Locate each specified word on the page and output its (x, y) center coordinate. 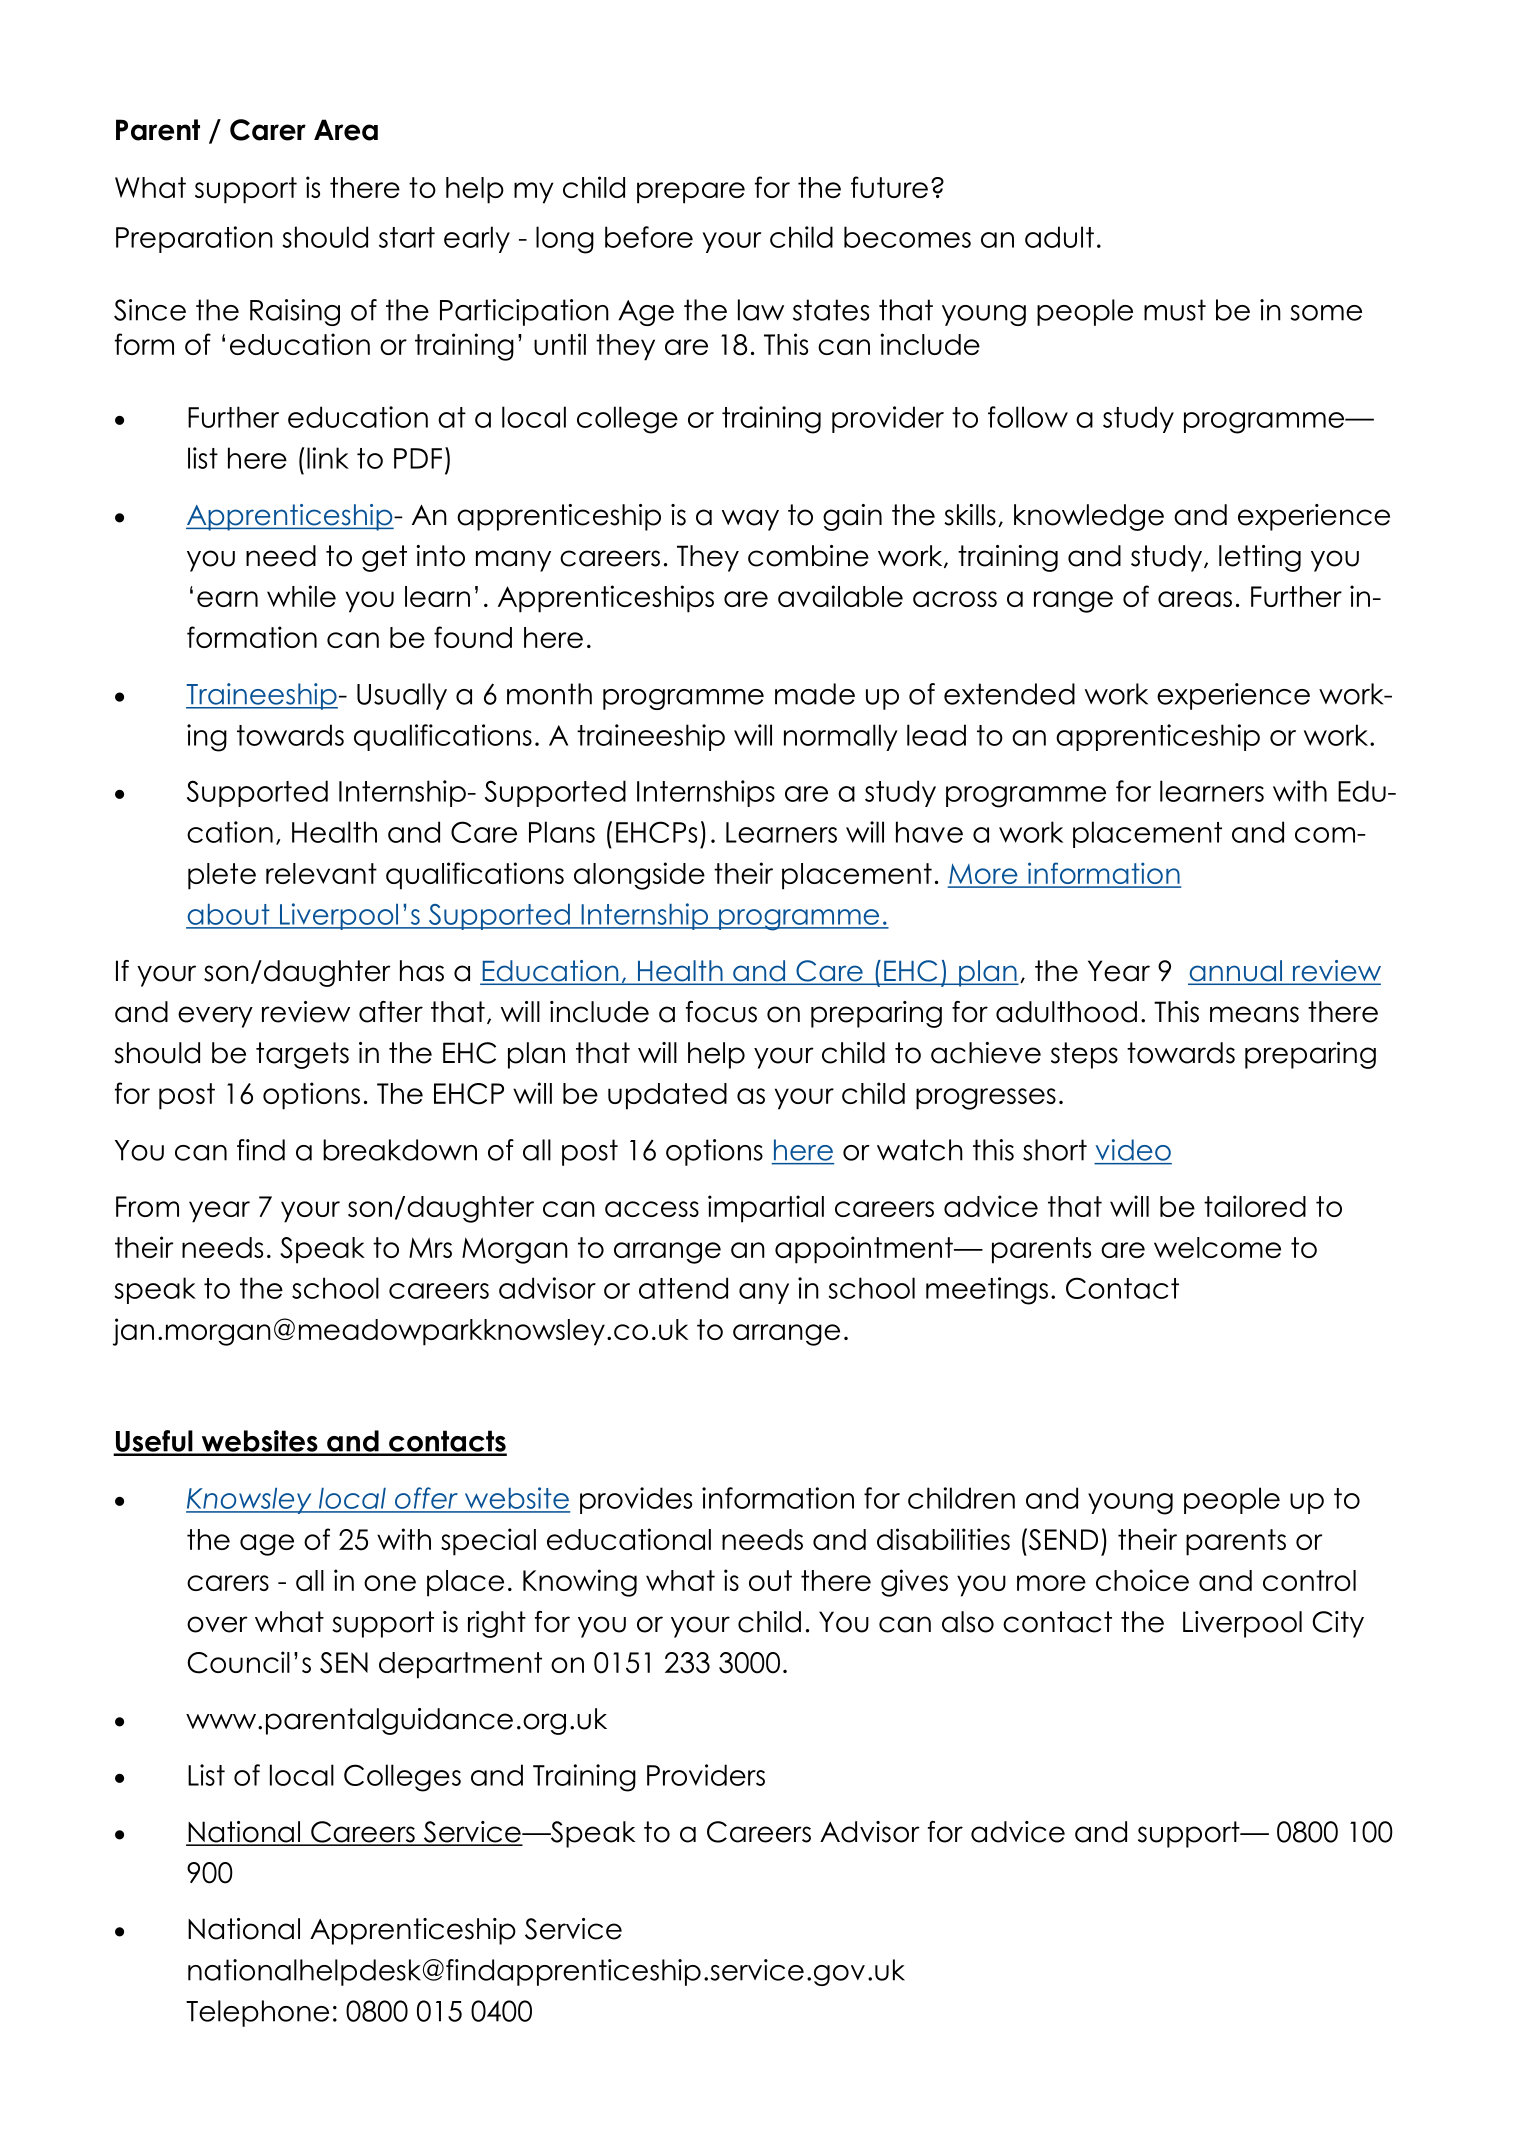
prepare (691, 193)
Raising (295, 312)
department (460, 1665)
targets (302, 1055)
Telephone (257, 2013)
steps (1084, 1055)
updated (667, 1096)
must (1175, 310)
